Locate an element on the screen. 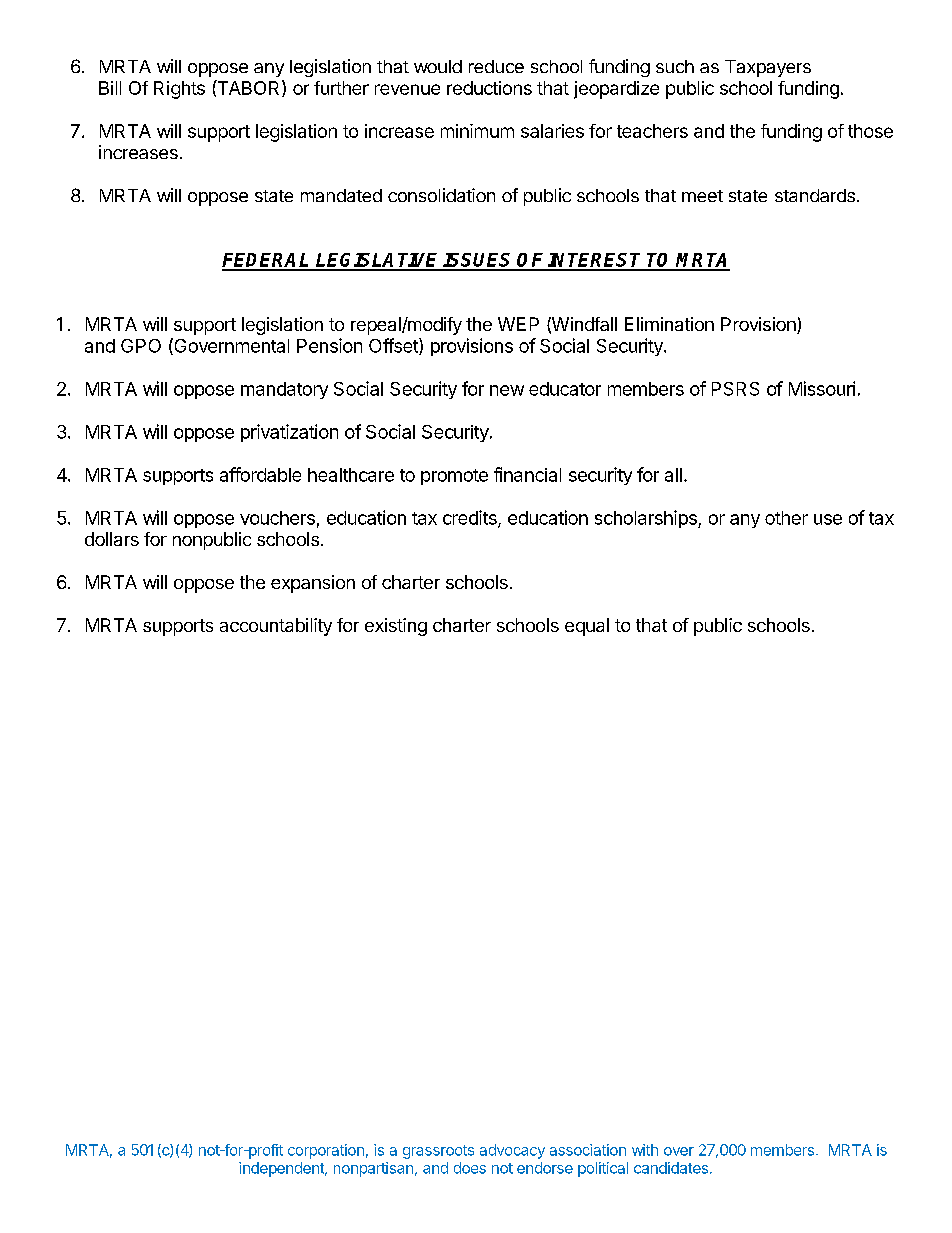 This screenshot has height=1233, width=952. Missouri is located at coordinates (822, 388).
